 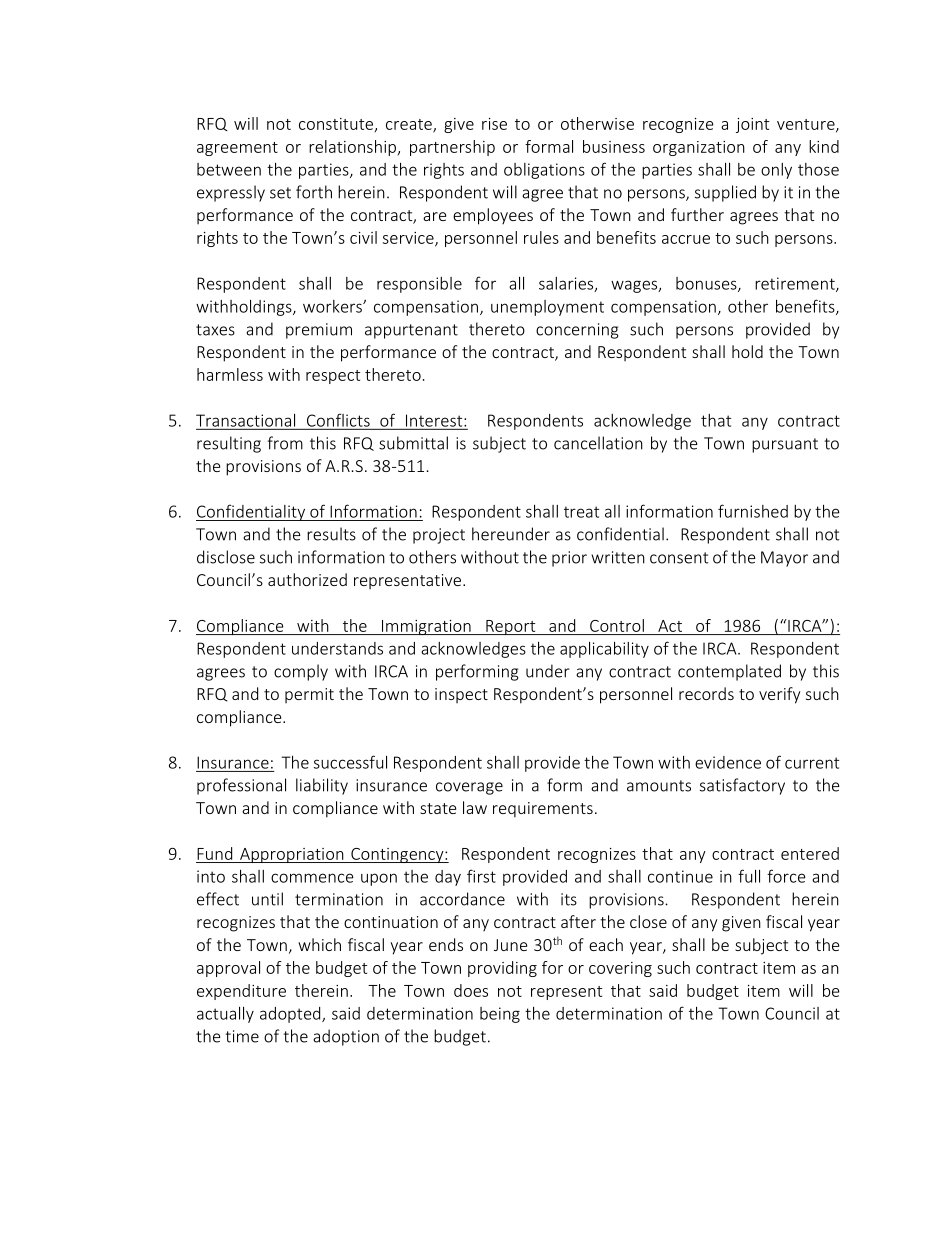 I want to click on set, so click(x=280, y=193).
